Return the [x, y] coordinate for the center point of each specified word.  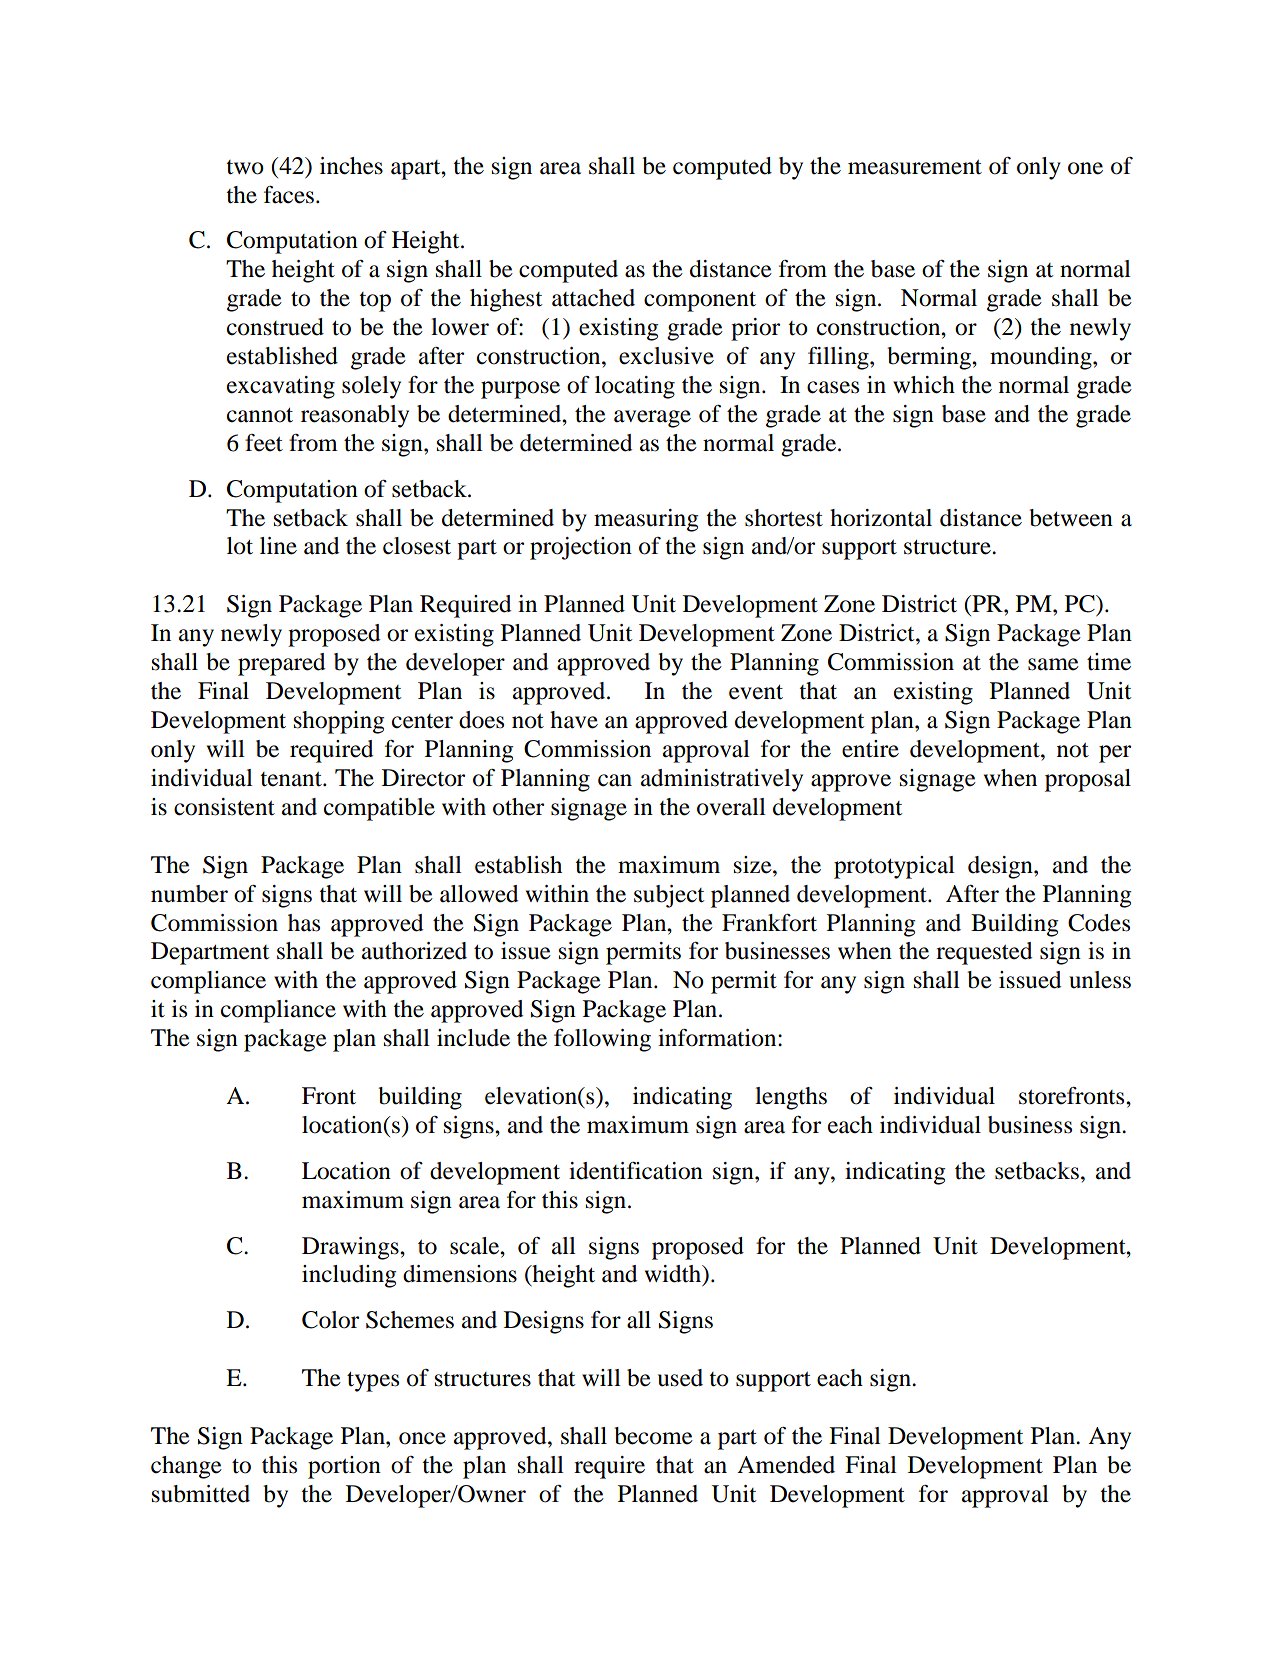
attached [593, 298]
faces [289, 195]
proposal [1088, 780]
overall [731, 807]
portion [344, 1467]
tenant [292, 779]
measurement [915, 167]
